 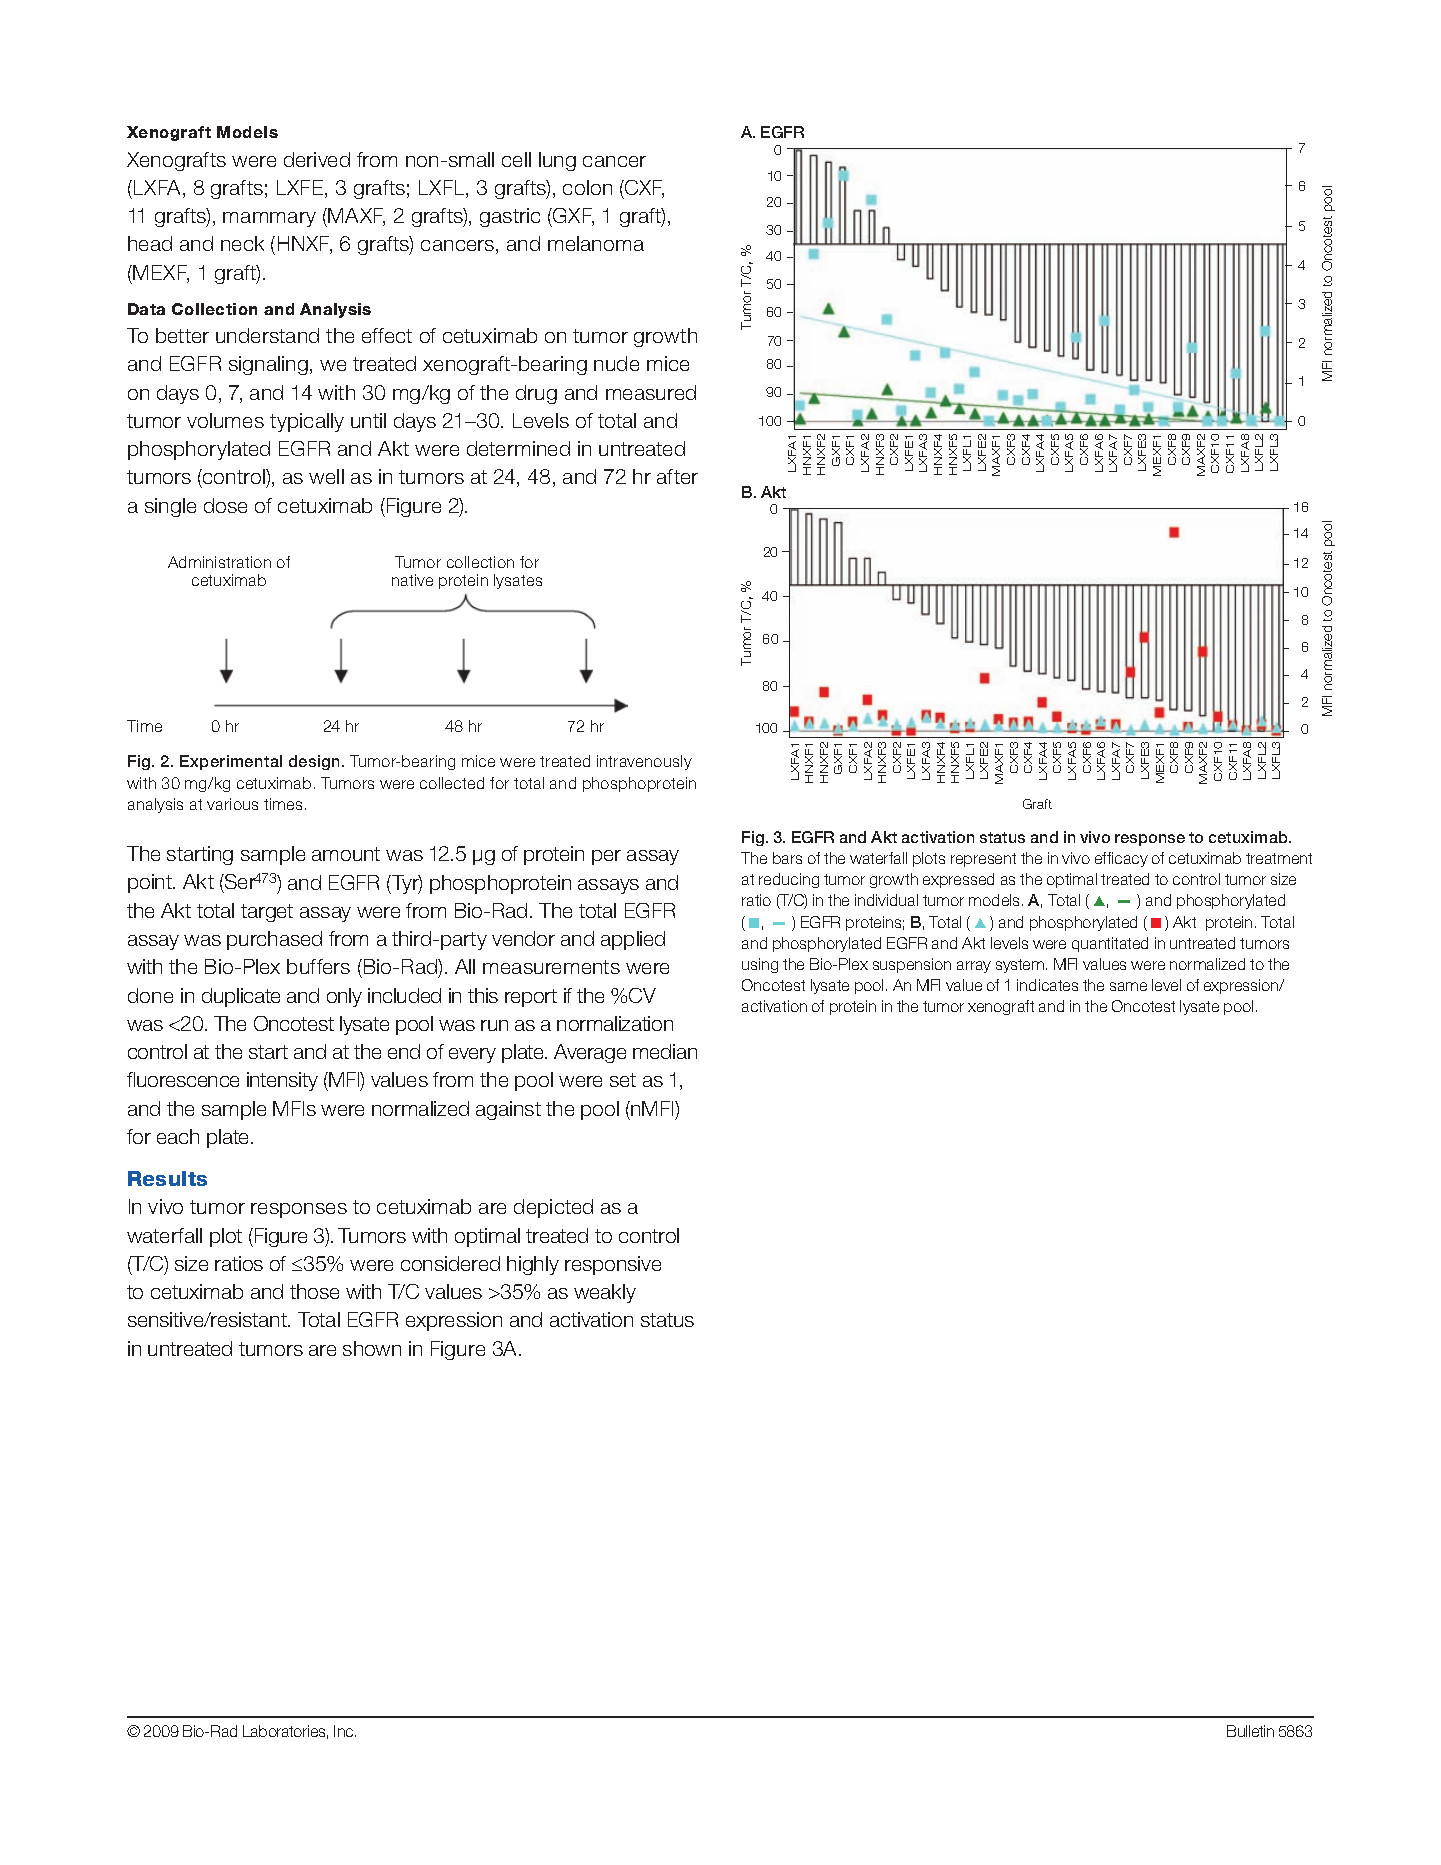 What do you see at coordinates (613, 1265) in the screenshot?
I see `responsive` at bounding box center [613, 1265].
